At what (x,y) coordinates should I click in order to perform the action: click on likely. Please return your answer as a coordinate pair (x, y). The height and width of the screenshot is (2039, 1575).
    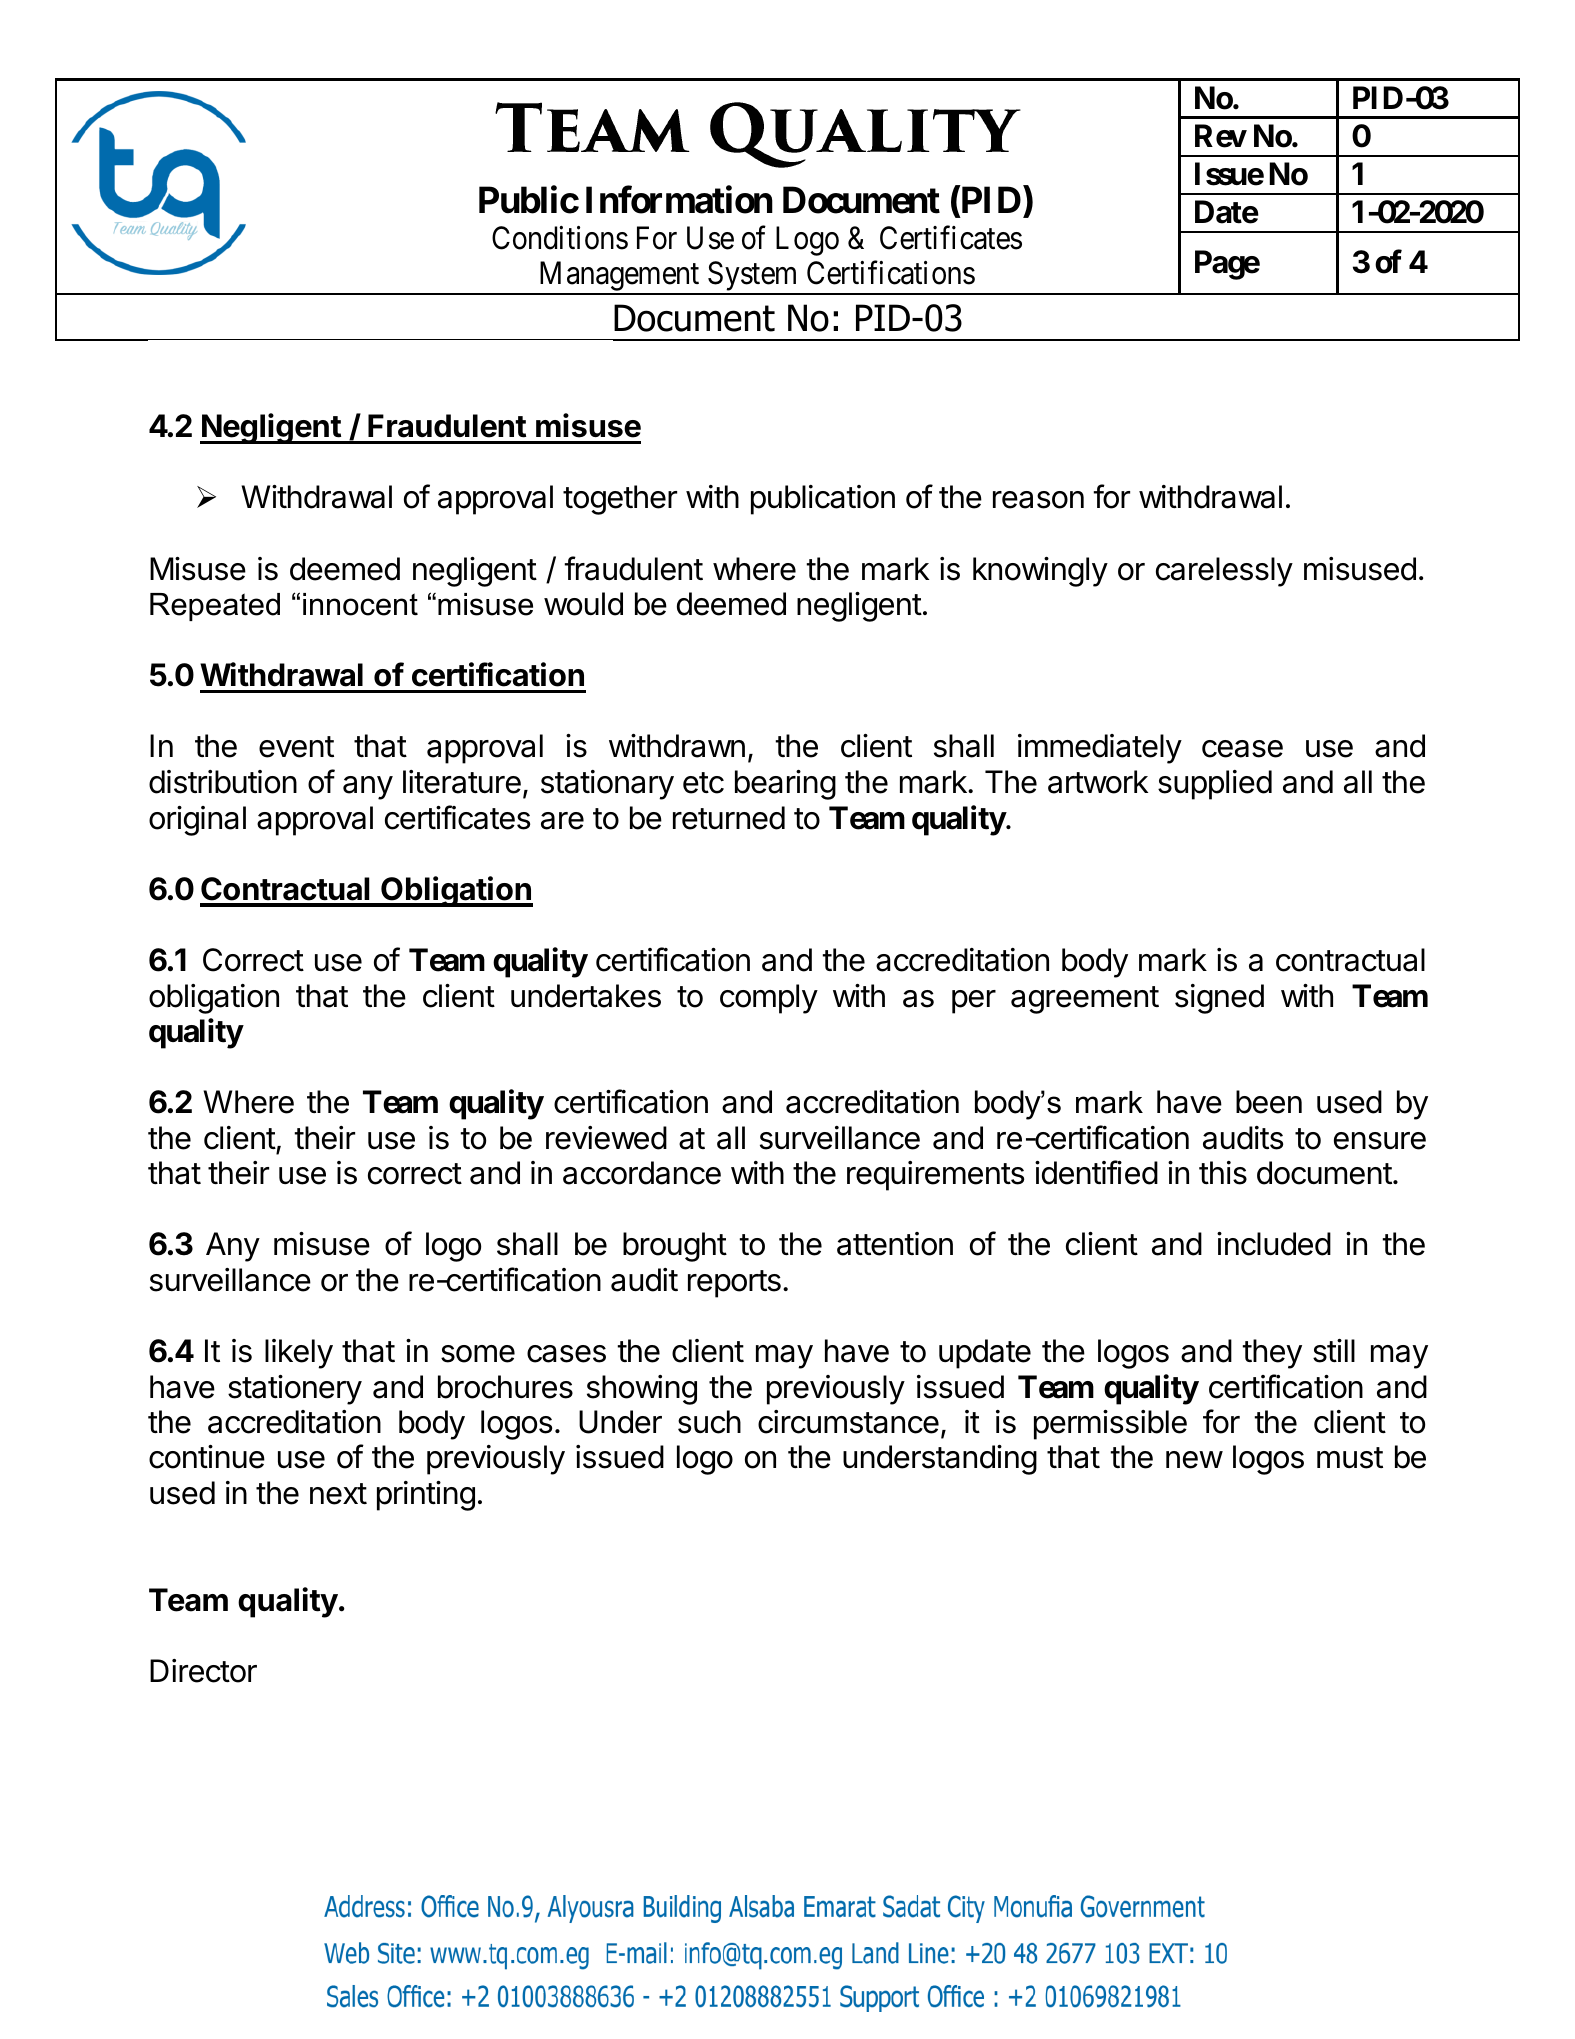
    Looking at the image, I should click on (299, 1354).
